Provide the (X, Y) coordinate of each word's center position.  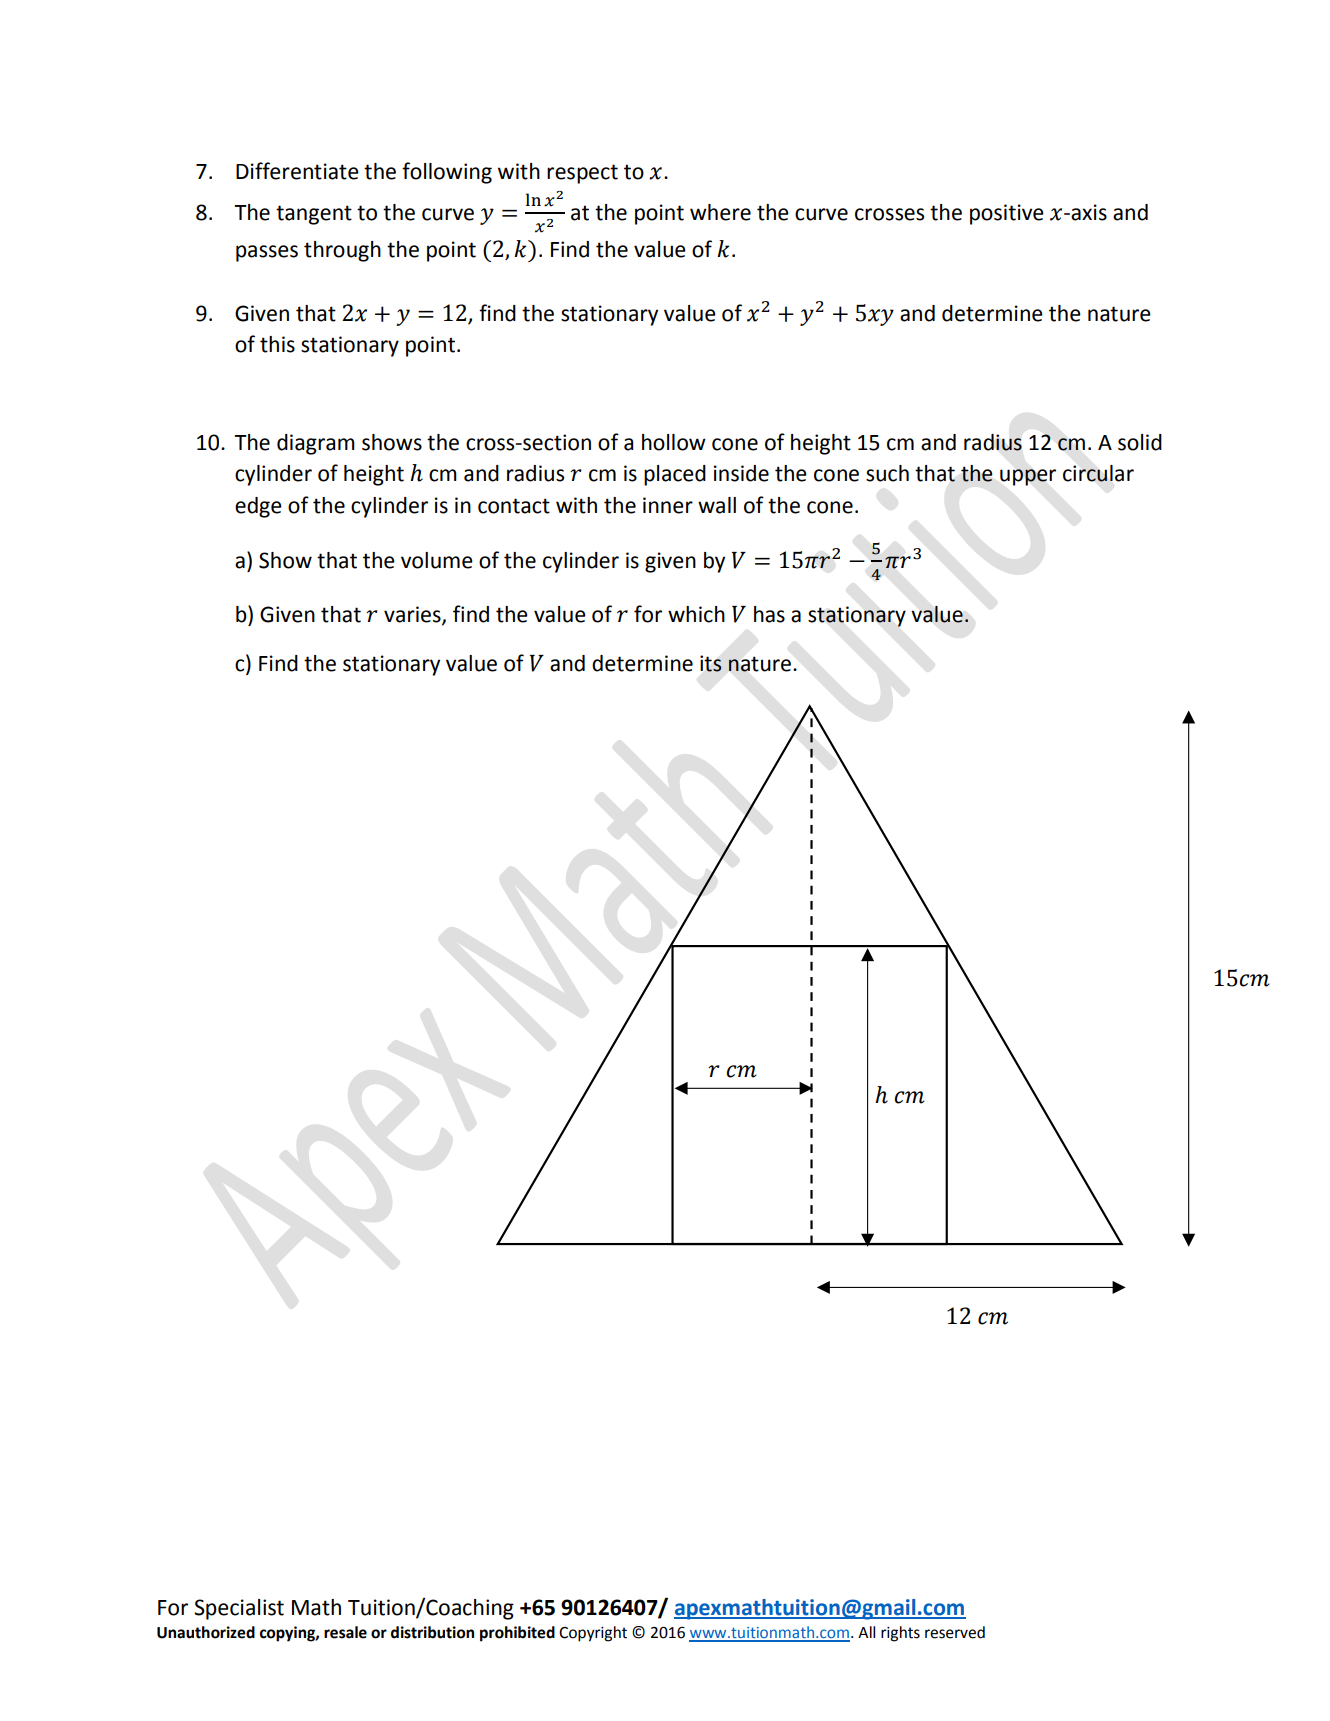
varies (413, 615)
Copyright (593, 1634)
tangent (314, 215)
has (769, 614)
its (711, 663)
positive (1007, 214)
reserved (955, 1632)
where (720, 212)
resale (345, 1632)
